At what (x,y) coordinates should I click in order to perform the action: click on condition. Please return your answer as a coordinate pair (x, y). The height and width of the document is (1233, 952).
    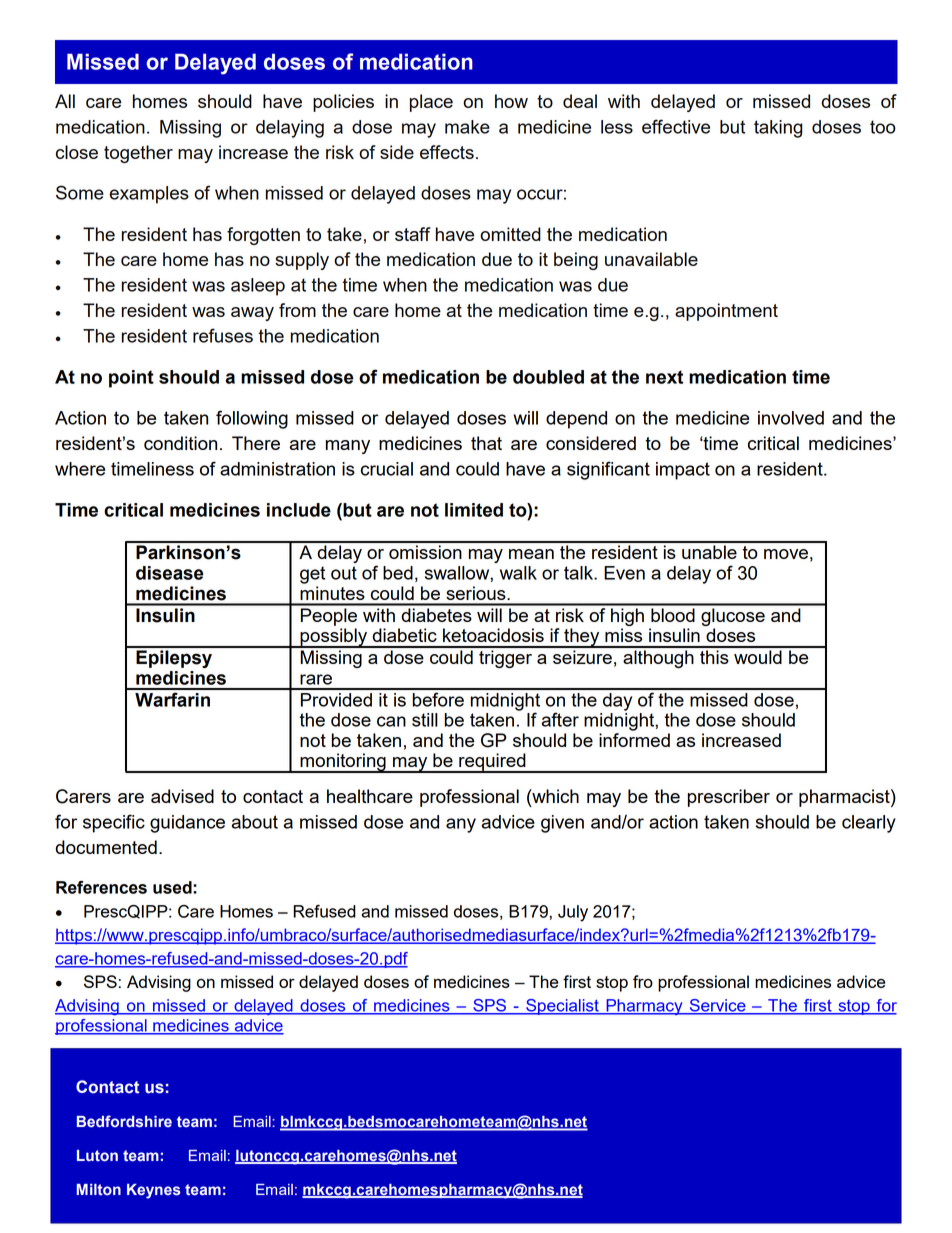
    Looking at the image, I should click on (180, 443).
